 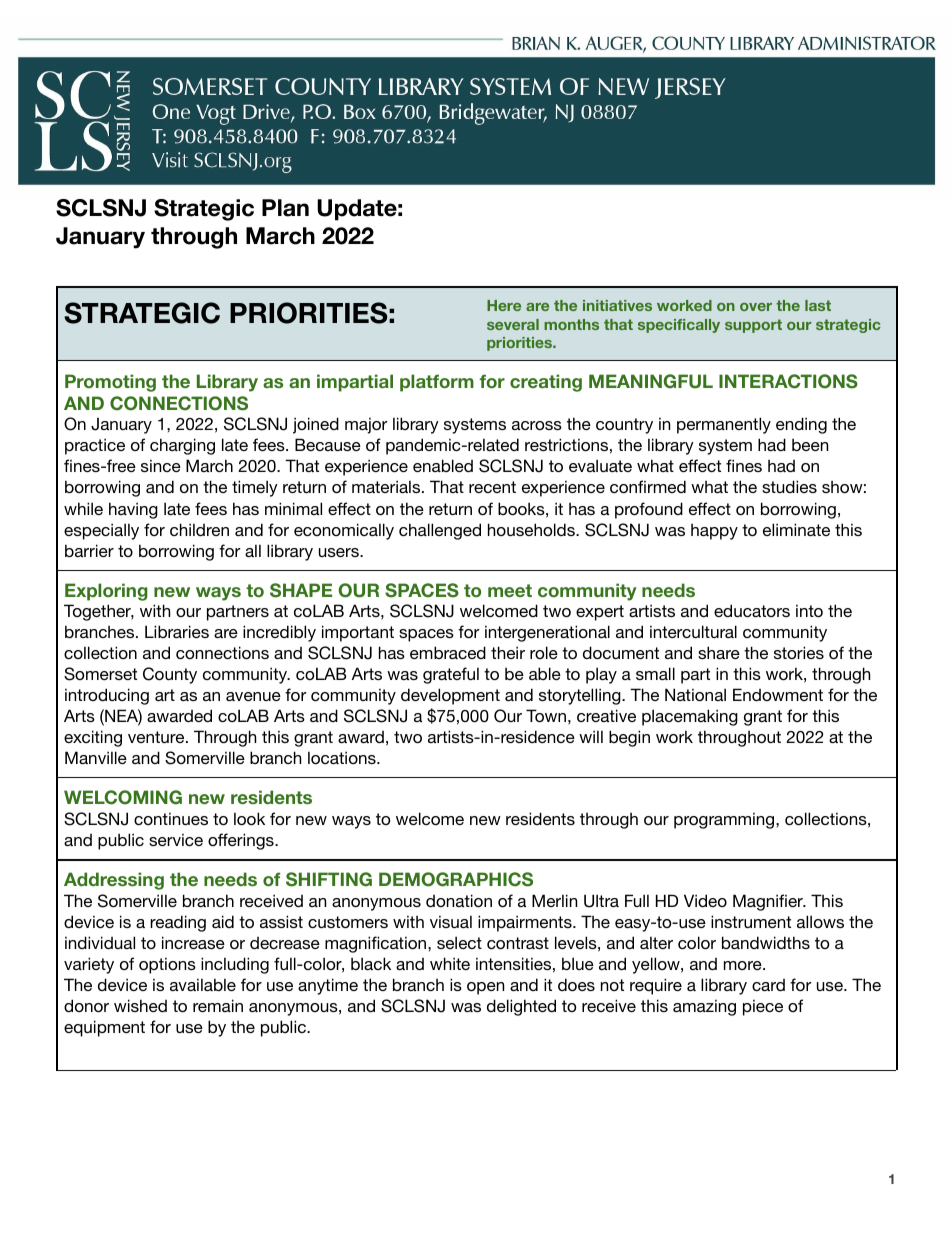 What do you see at coordinates (789, 486) in the image?
I see `studies` at bounding box center [789, 486].
